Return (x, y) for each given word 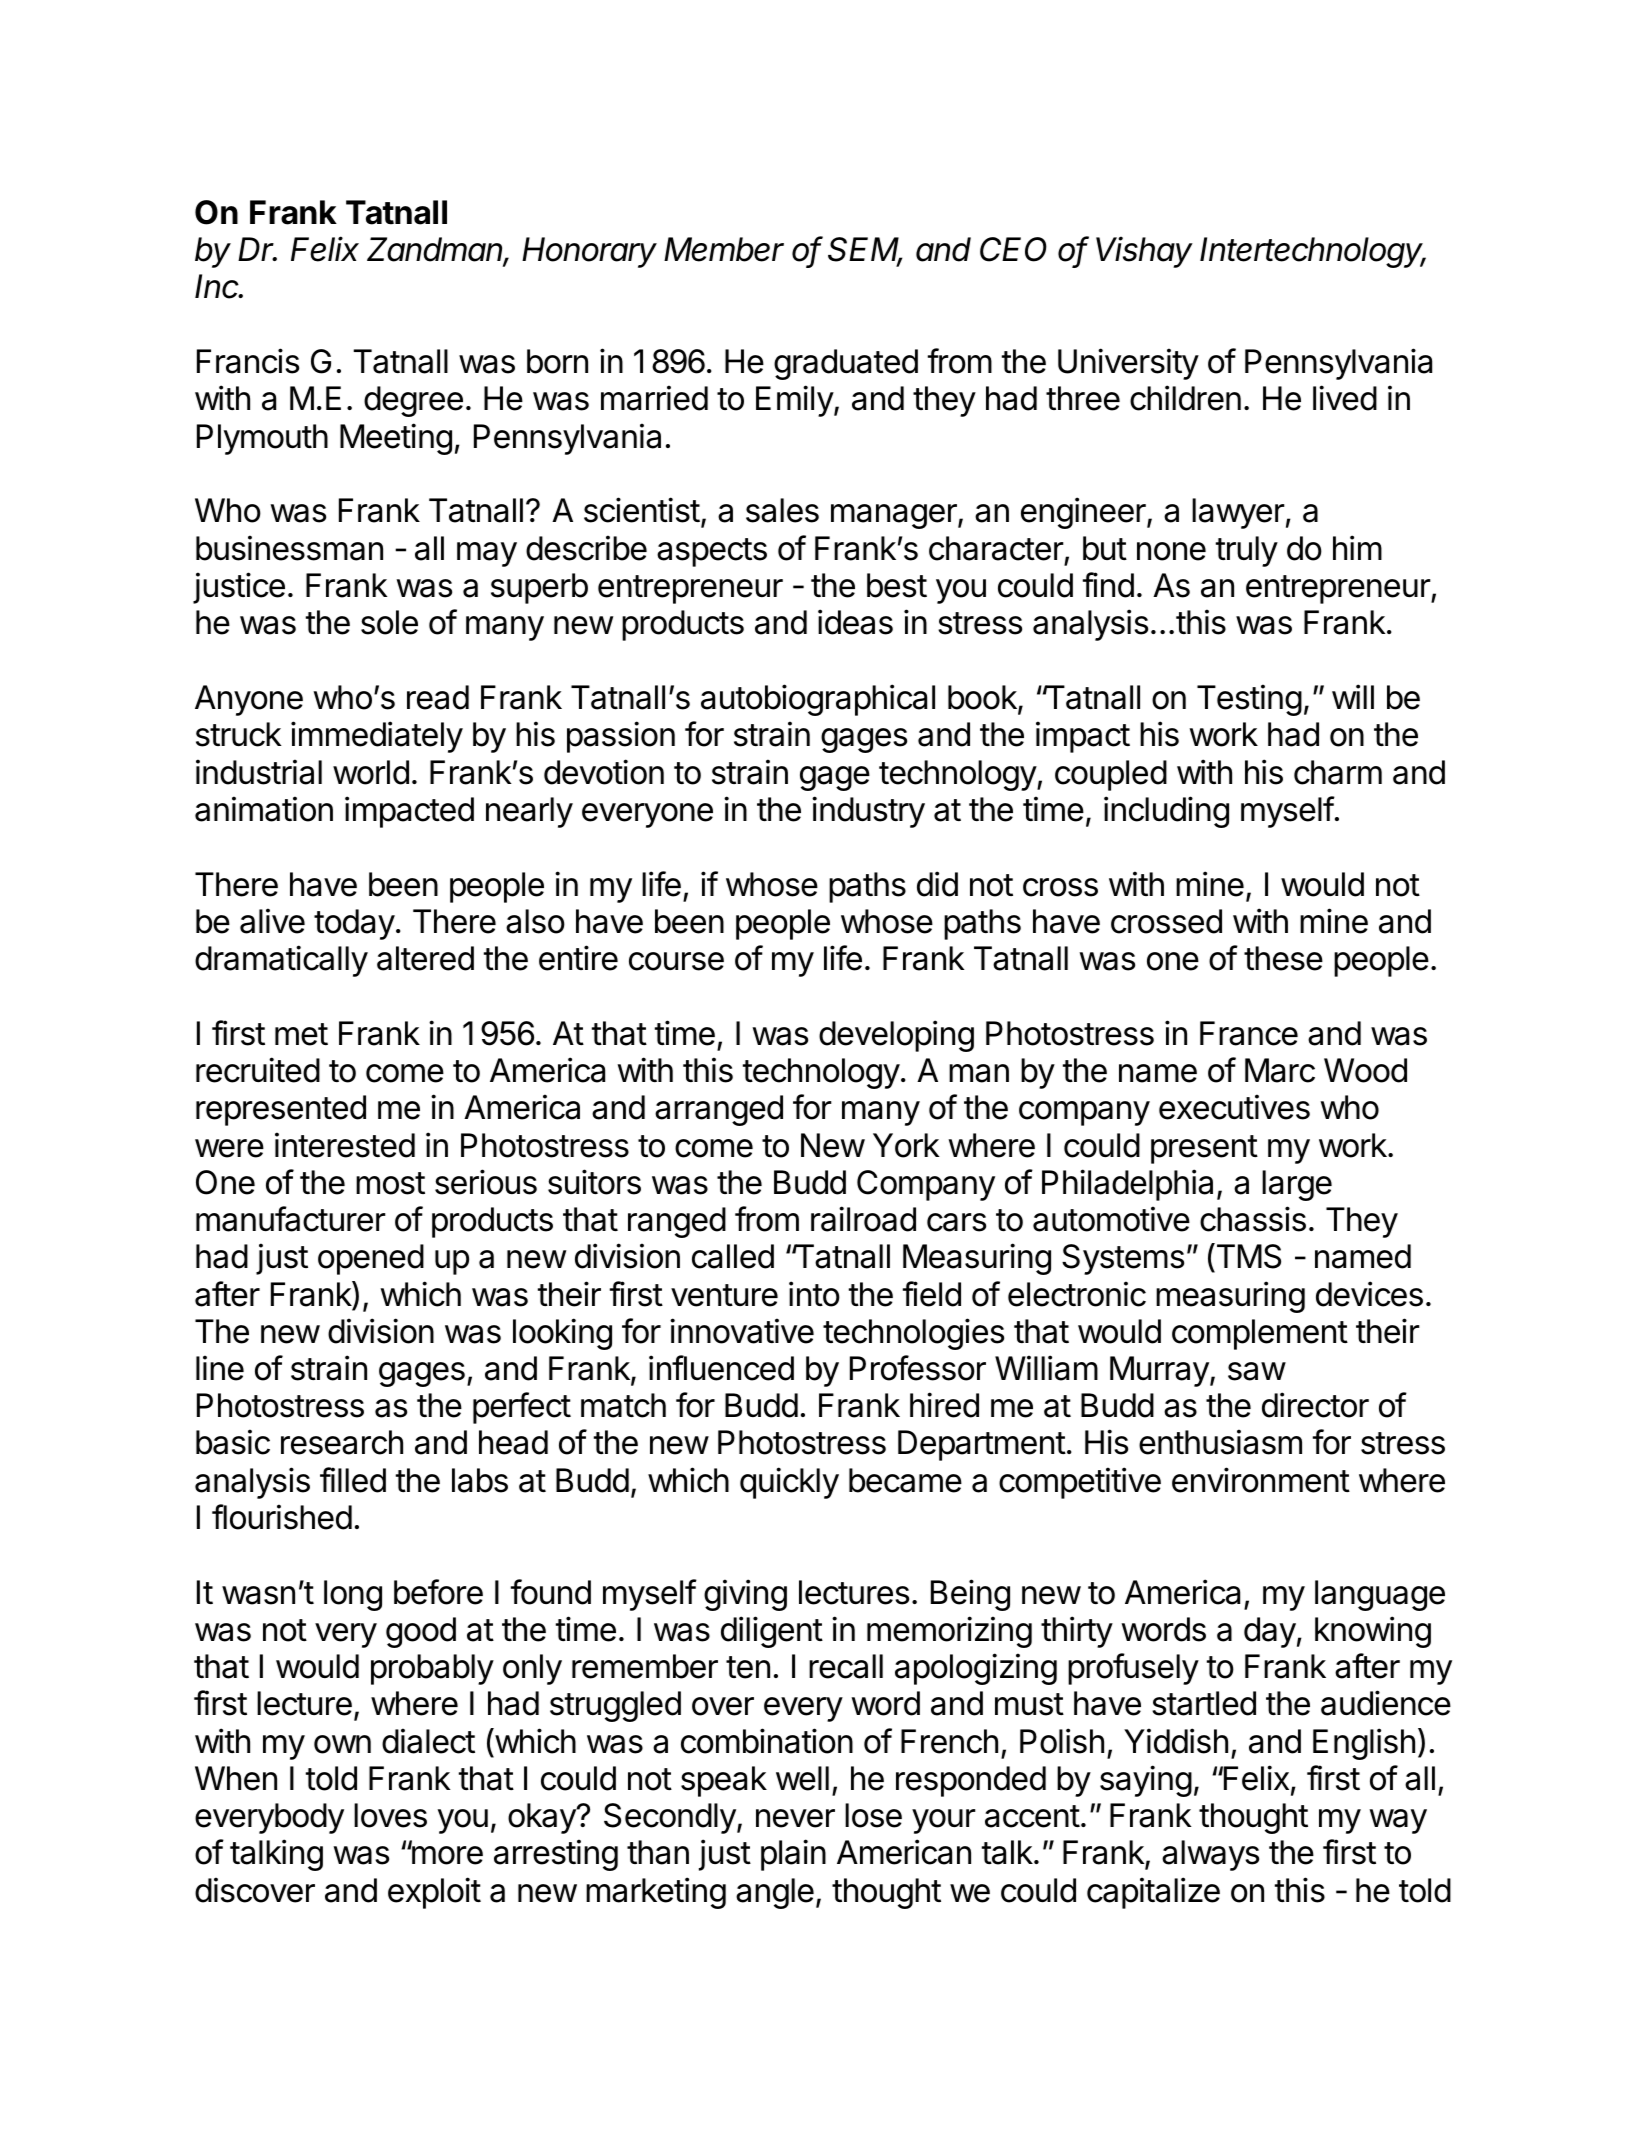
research (342, 1442)
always (1210, 1855)
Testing (1249, 700)
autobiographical (818, 700)
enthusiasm (1220, 1442)
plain (793, 1855)
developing (896, 1036)
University (1128, 364)
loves (390, 1815)
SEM (865, 251)
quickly (789, 1483)
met (301, 1034)
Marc (1280, 1070)
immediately (377, 737)
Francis (248, 361)
